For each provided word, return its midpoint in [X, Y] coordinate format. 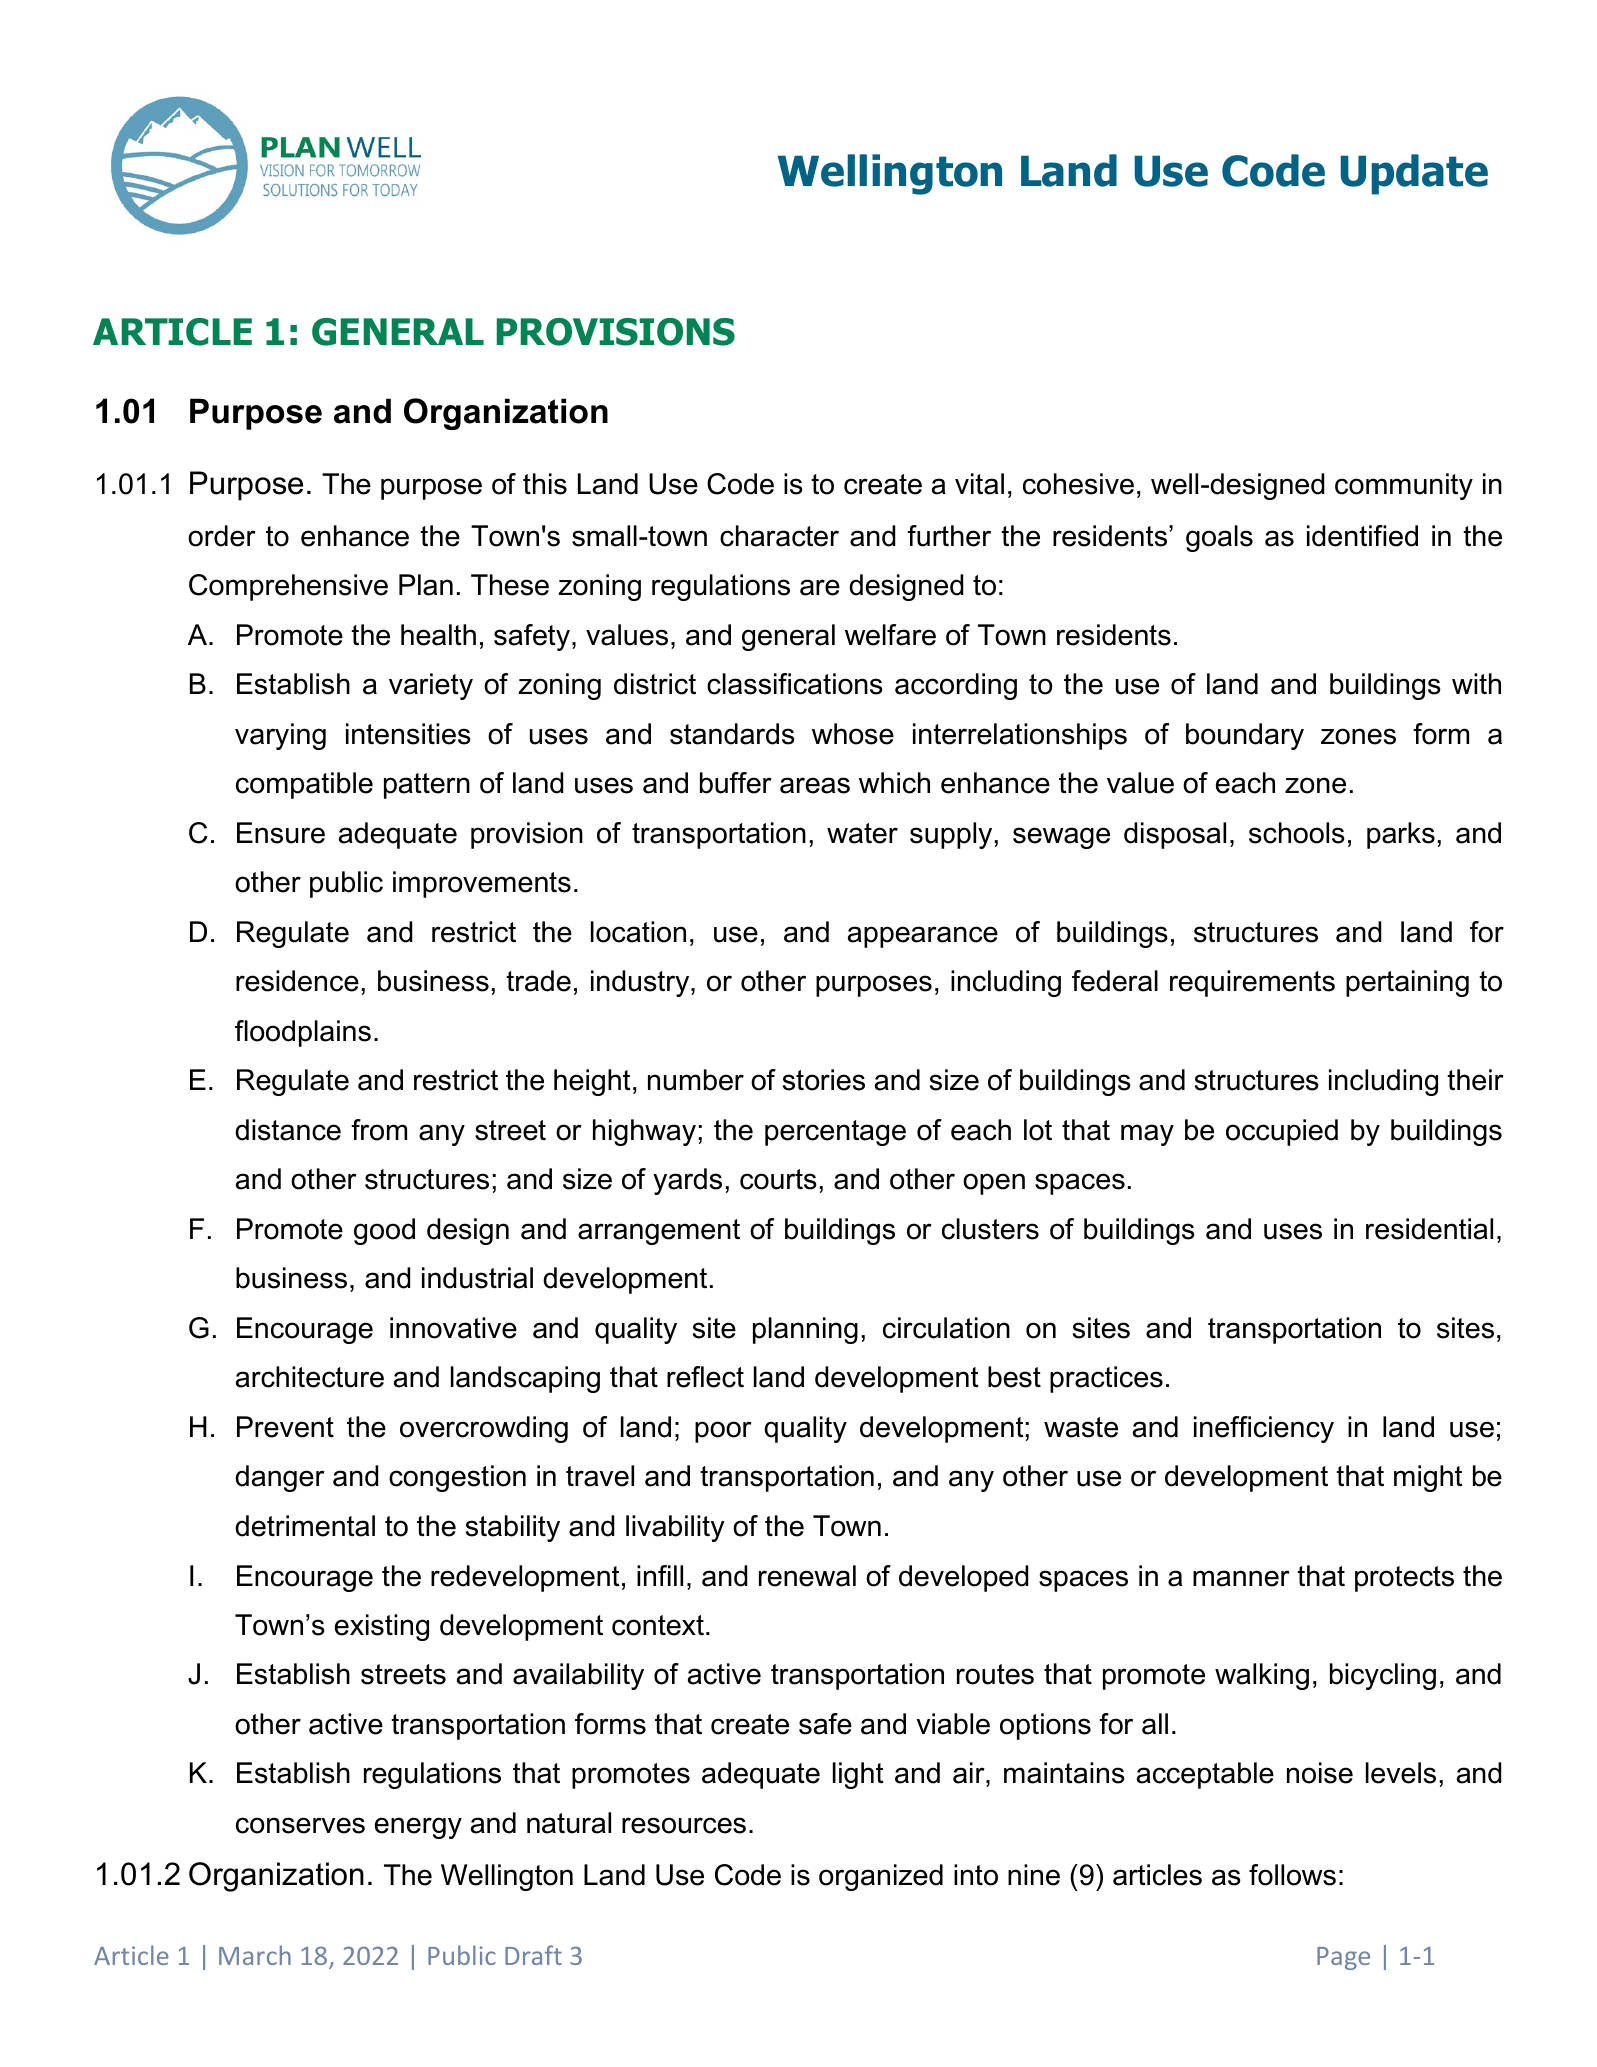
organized [881, 1877]
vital [979, 484]
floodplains [303, 1033]
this [545, 484]
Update [1414, 174]
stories [824, 1080]
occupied [1282, 1132]
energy [418, 1828]
